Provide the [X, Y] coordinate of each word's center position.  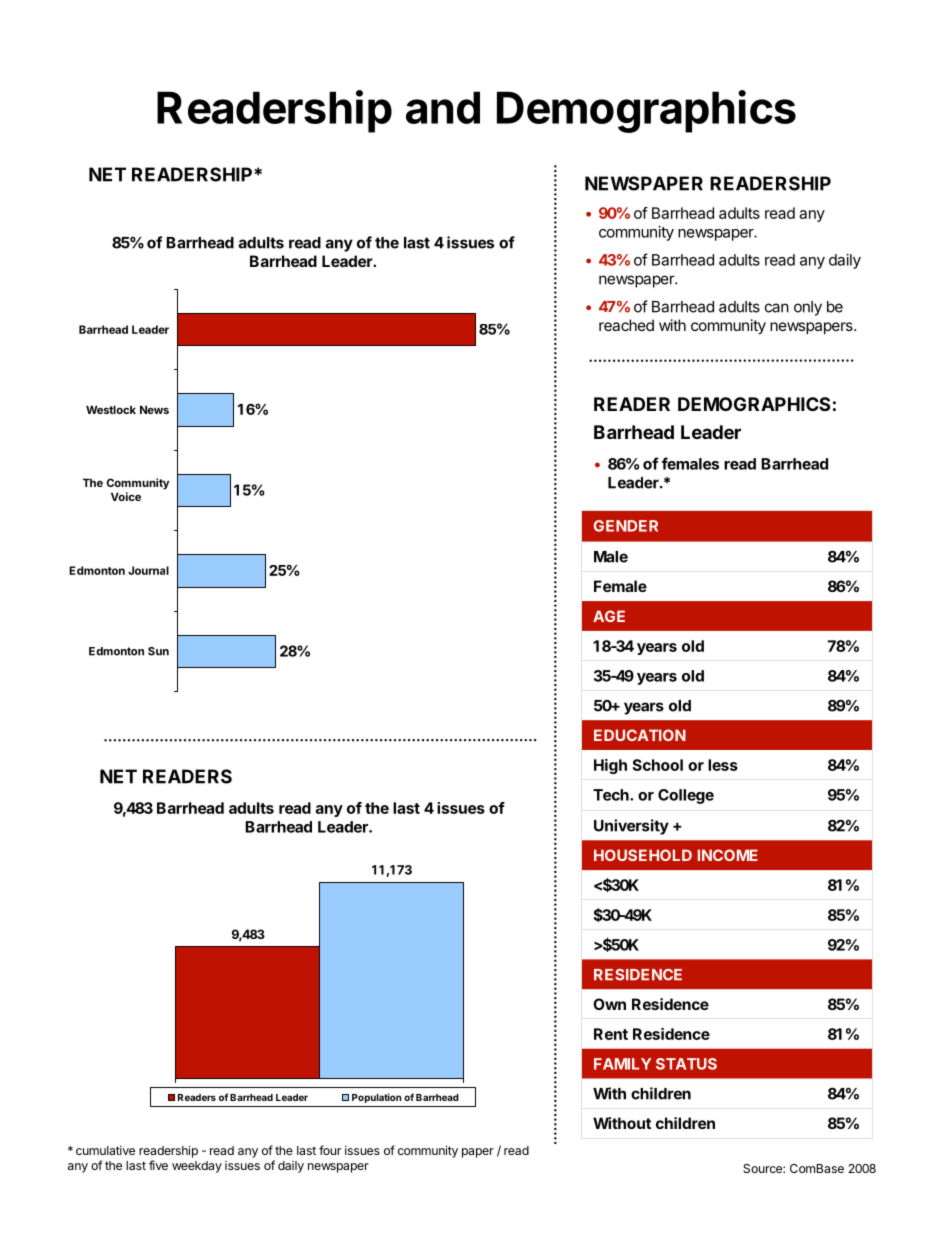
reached [626, 325]
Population [376, 1098]
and [443, 107]
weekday [197, 1167]
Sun [158, 651]
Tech [612, 795]
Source [763, 1168]
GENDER [626, 526]
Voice [126, 496]
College [686, 796]
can [777, 308]
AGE [609, 616]
